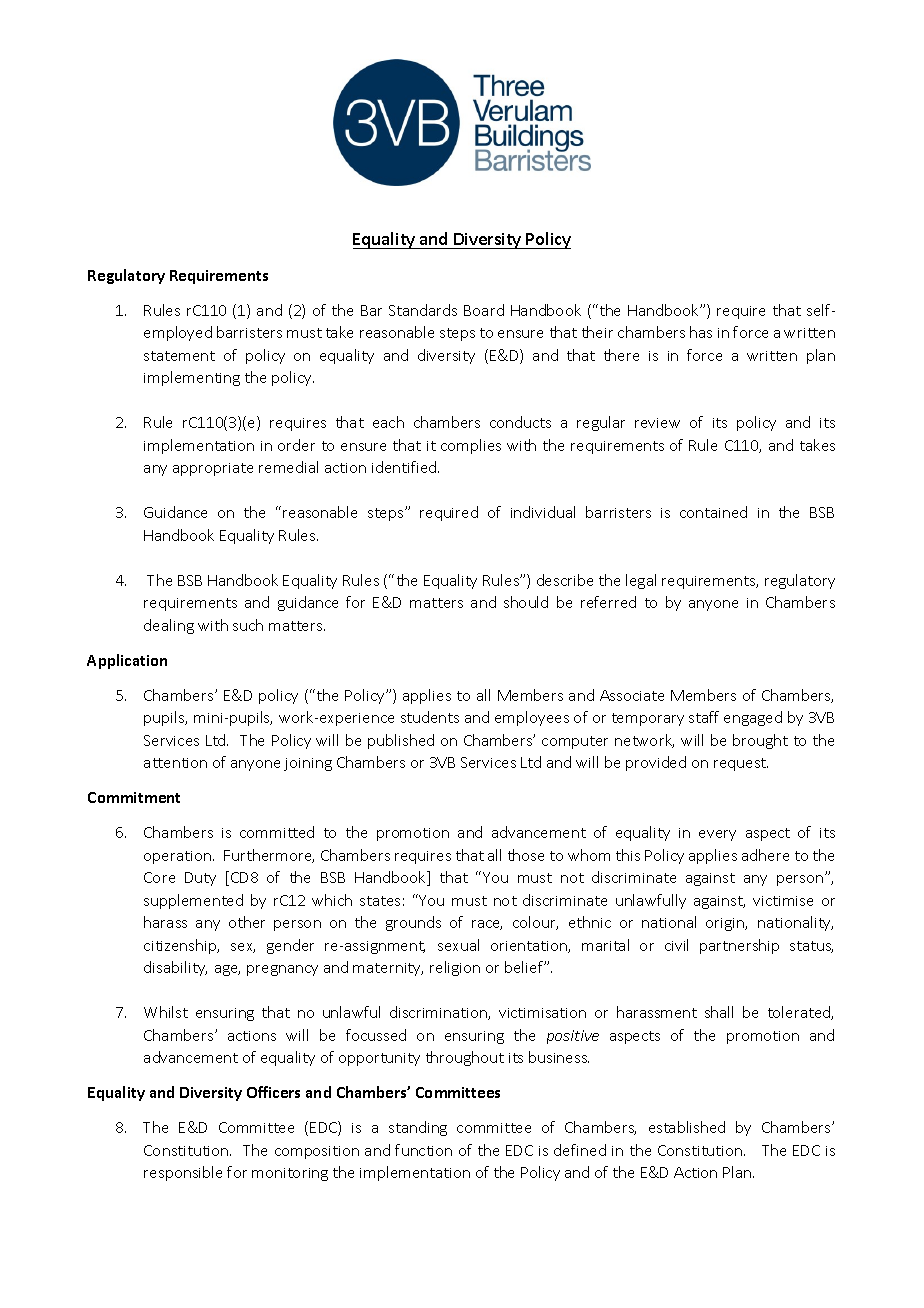 The width and height of the document is (924, 1308). I want to click on function, so click(423, 1150).
